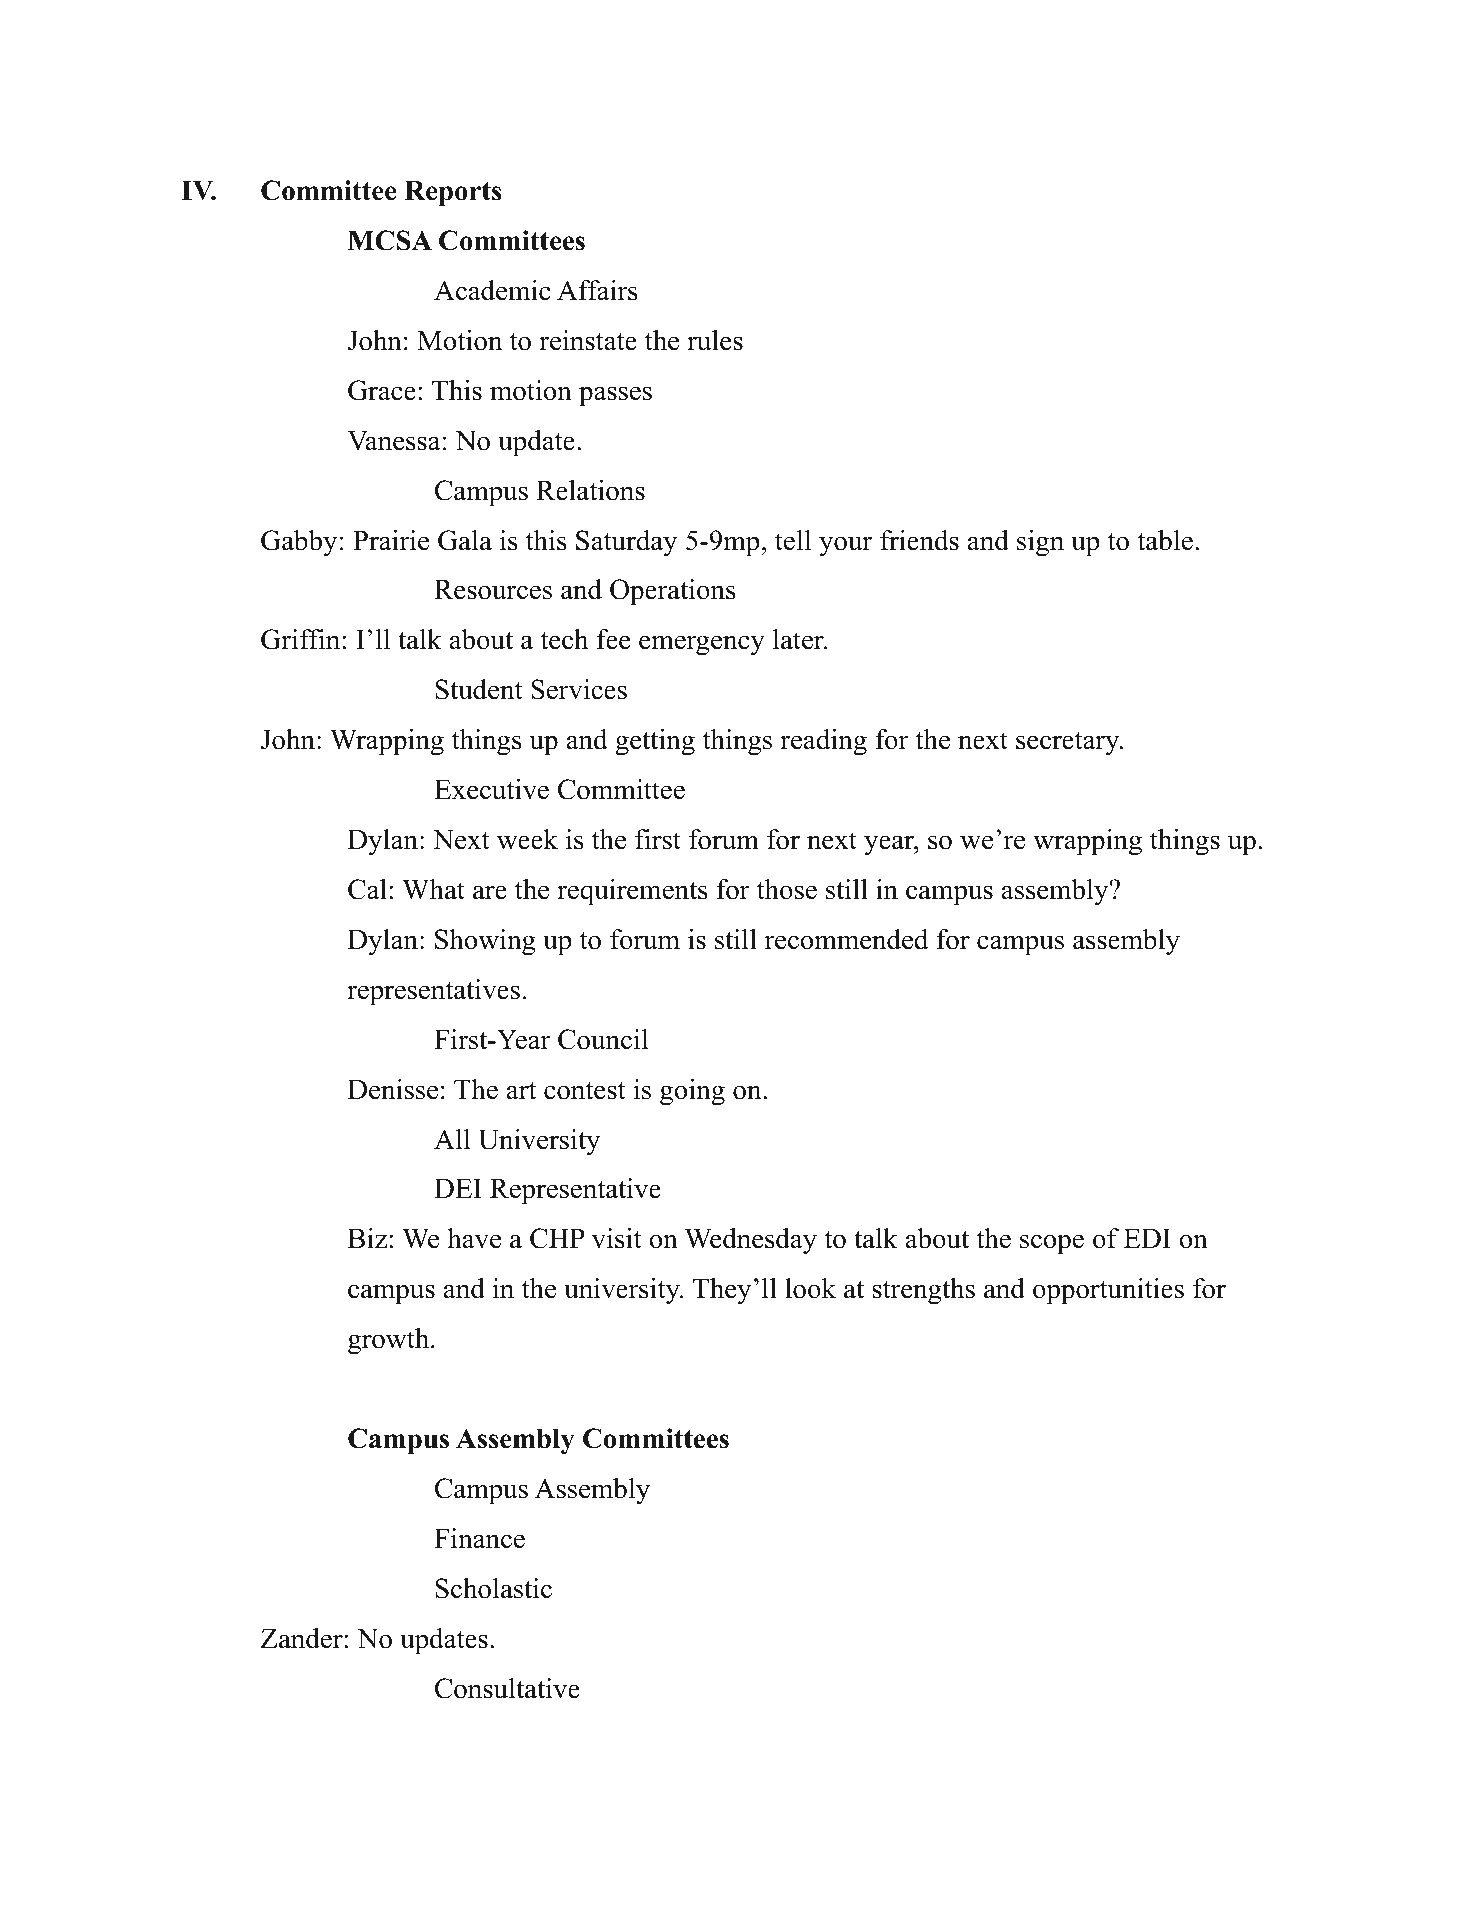 The image size is (1476, 1910). I want to click on opportunities, so click(1108, 1291).
